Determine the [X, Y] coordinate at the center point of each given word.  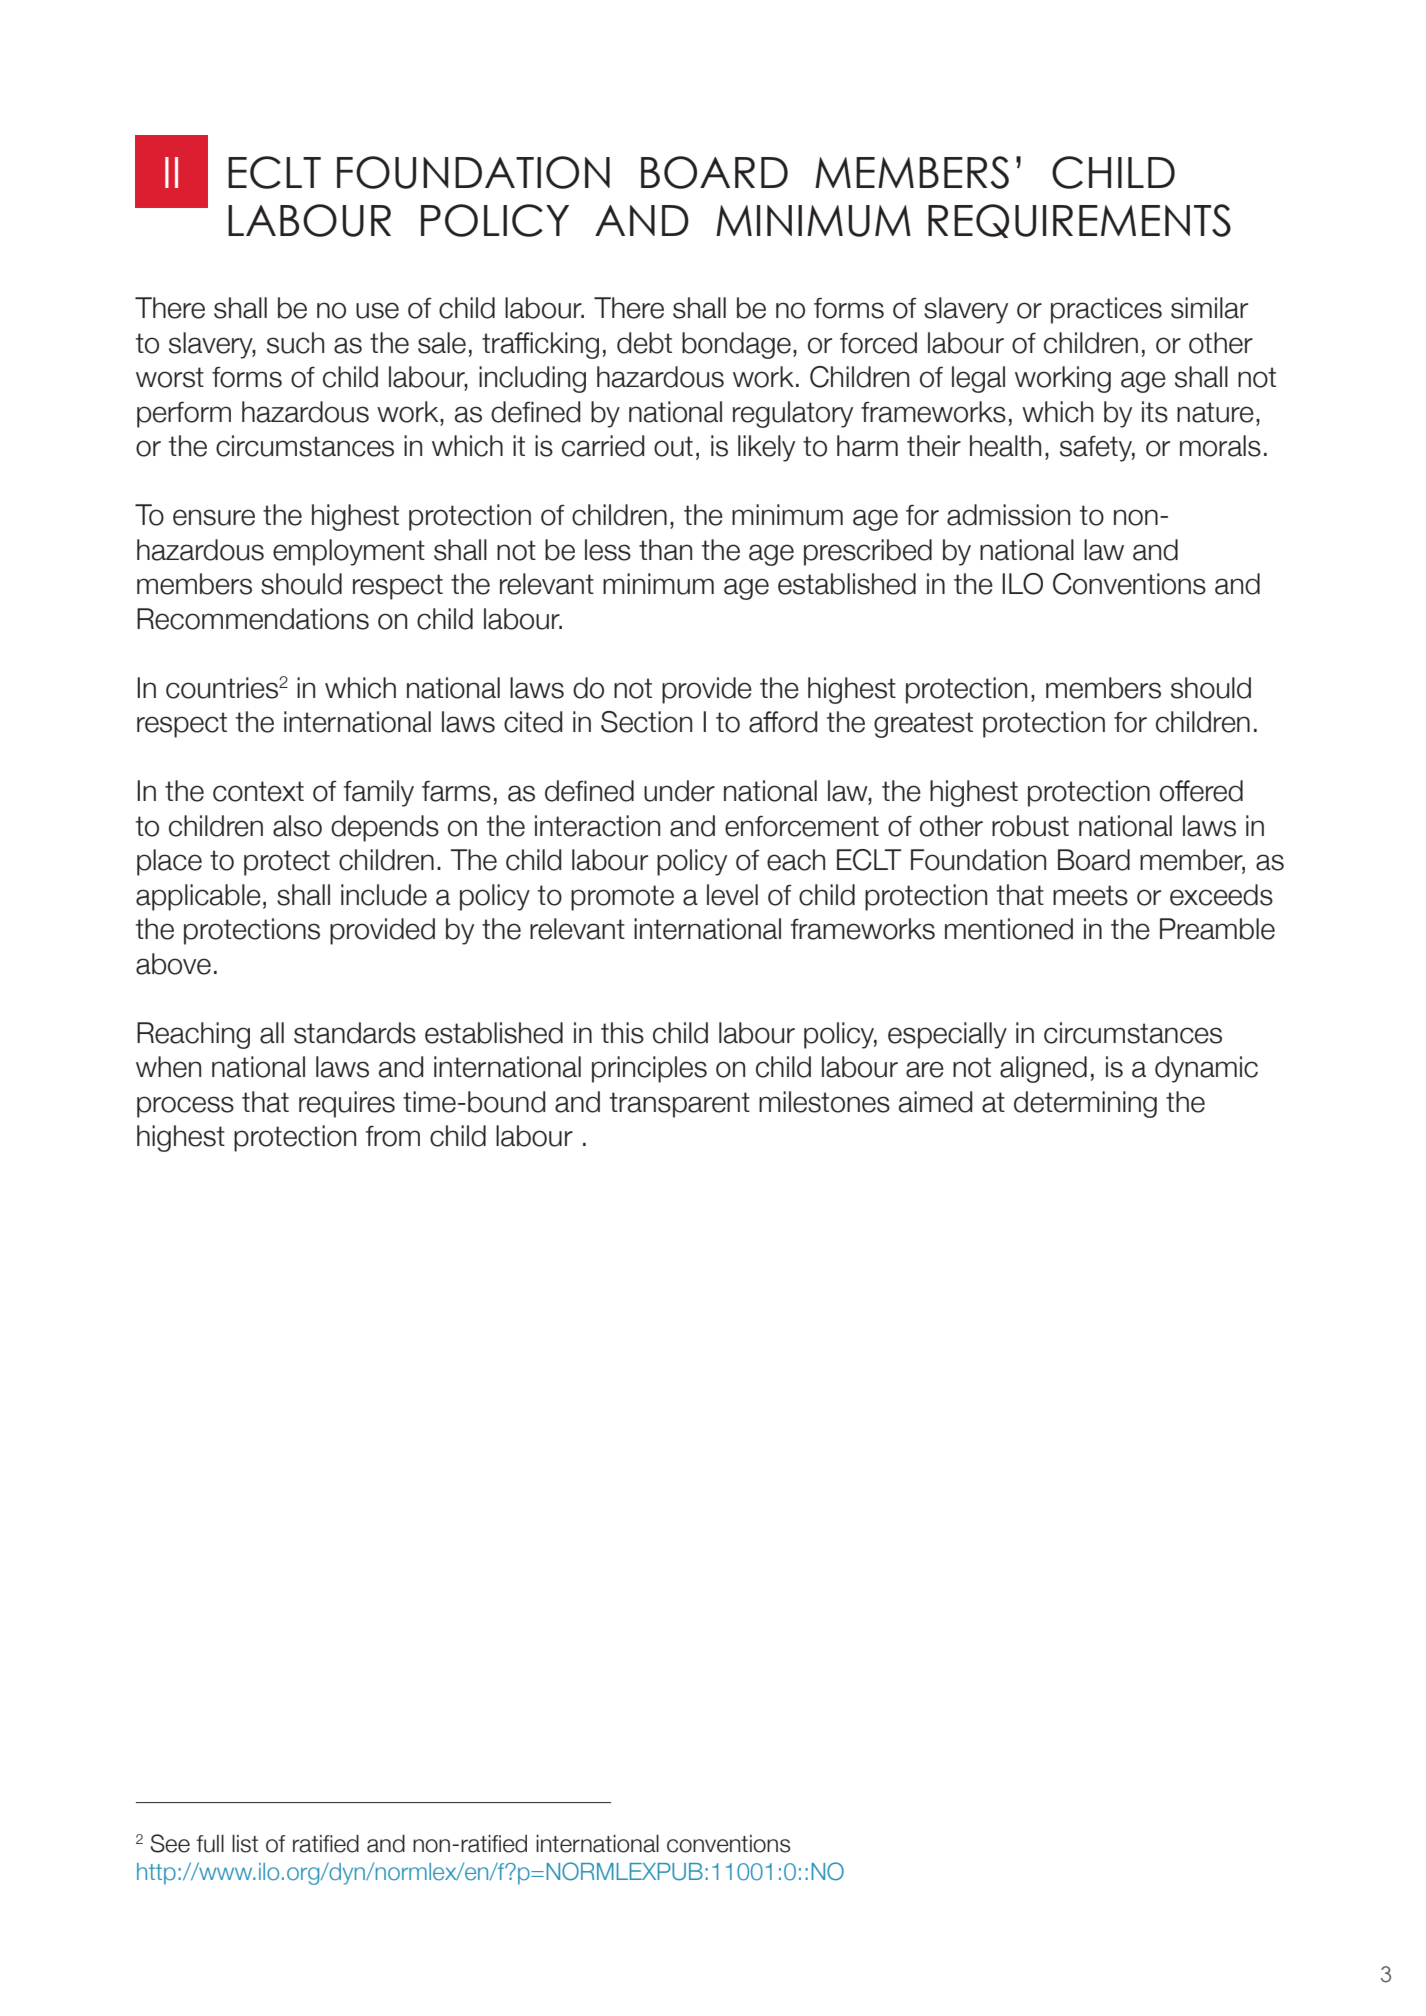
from [392, 1136]
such [295, 343]
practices [1106, 310]
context [258, 791]
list [245, 1843]
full [210, 1843]
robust [1030, 826]
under [679, 791]
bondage [736, 345]
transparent [680, 1105]
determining [1085, 1104]
